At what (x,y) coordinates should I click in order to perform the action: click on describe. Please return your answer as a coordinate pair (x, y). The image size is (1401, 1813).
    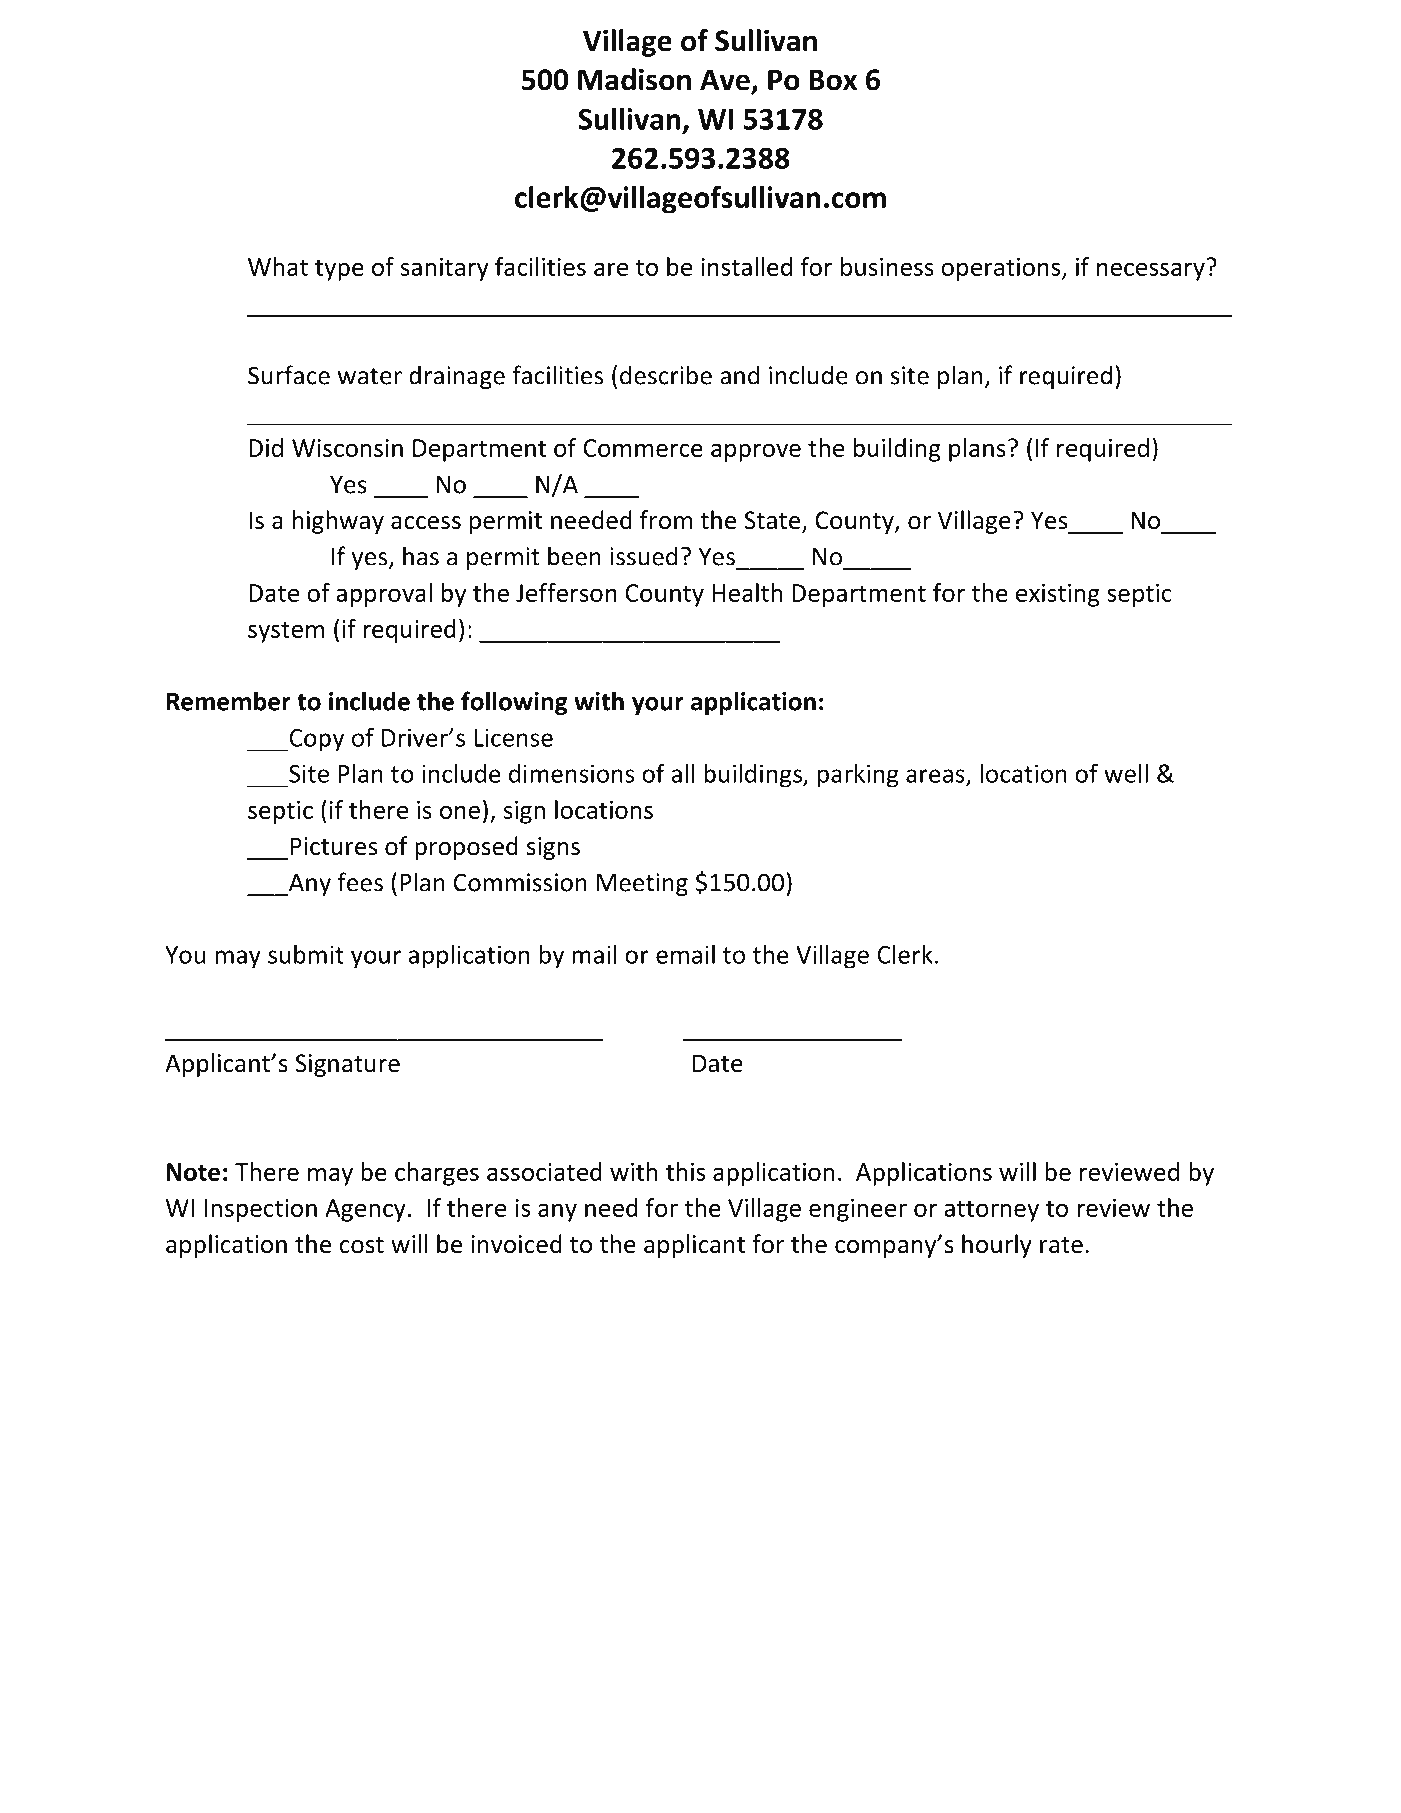
    Looking at the image, I should click on (666, 375).
